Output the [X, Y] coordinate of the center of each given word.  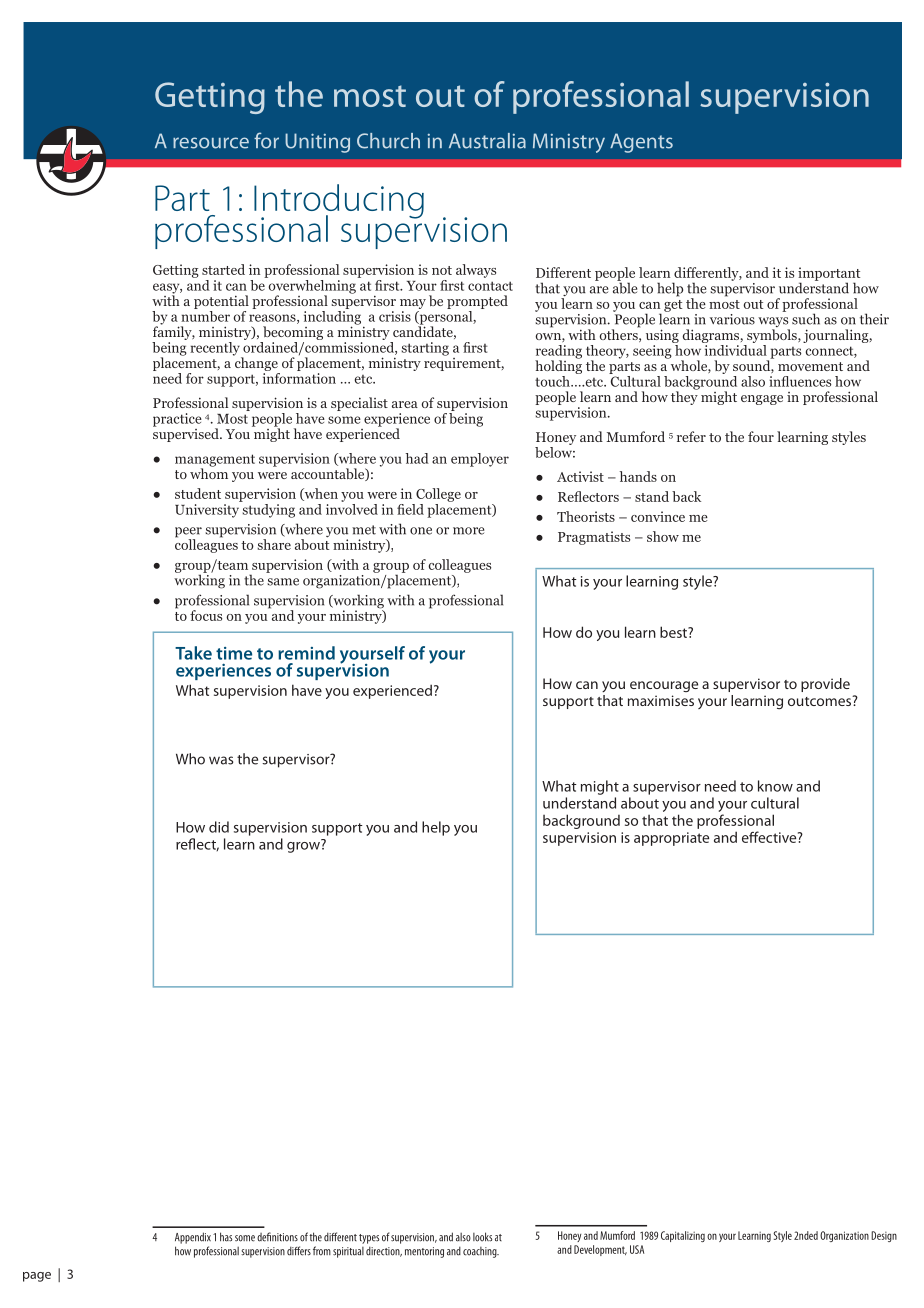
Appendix [193, 1238]
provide [825, 685]
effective [770, 837]
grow [304, 846]
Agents [641, 143]
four [761, 436]
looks [482, 1237]
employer [480, 460]
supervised [187, 434]
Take [193, 653]
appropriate [671, 839]
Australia [487, 141]
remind [306, 653]
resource [211, 143]
